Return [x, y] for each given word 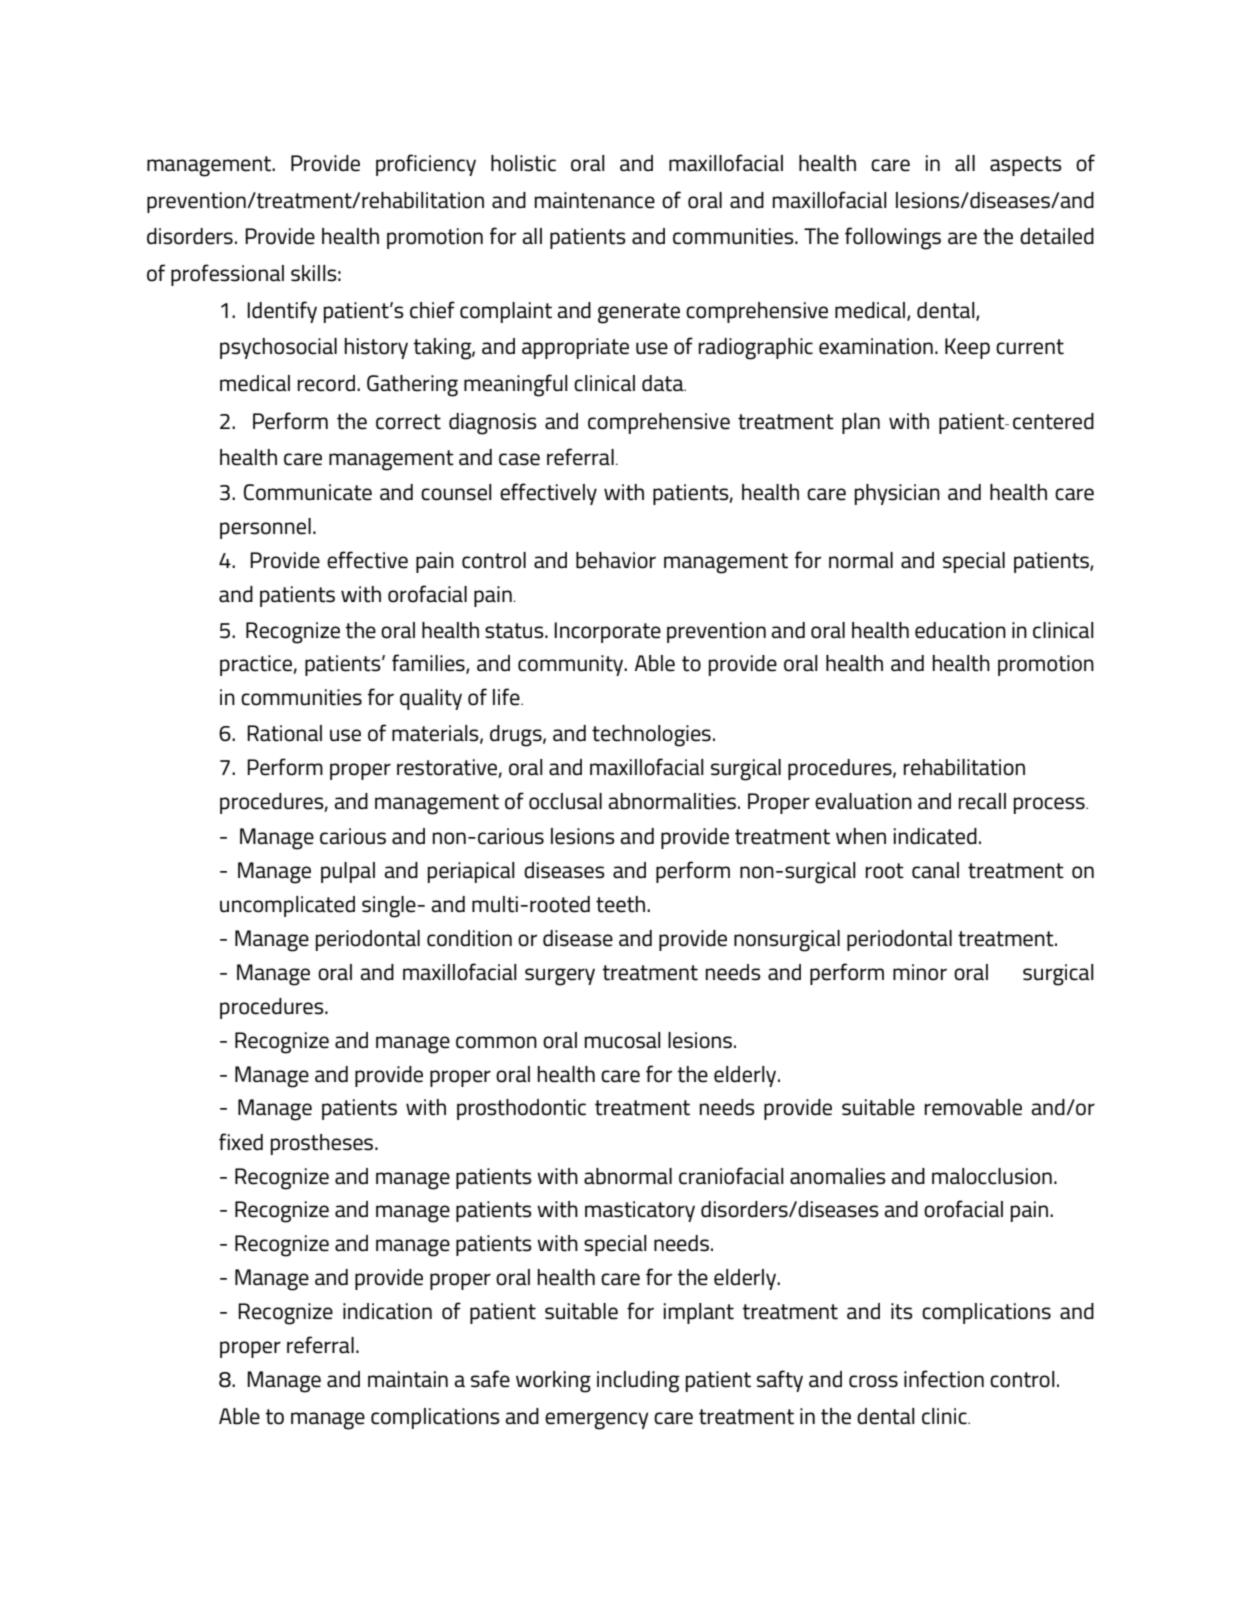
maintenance [595, 200]
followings [893, 238]
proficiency [426, 165]
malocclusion [992, 1176]
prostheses [323, 1144]
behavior [616, 560]
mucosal [623, 1040]
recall [982, 801]
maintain [408, 1379]
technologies [651, 736]
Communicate [308, 492]
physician [897, 494]
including [638, 1382]
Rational [284, 733]
